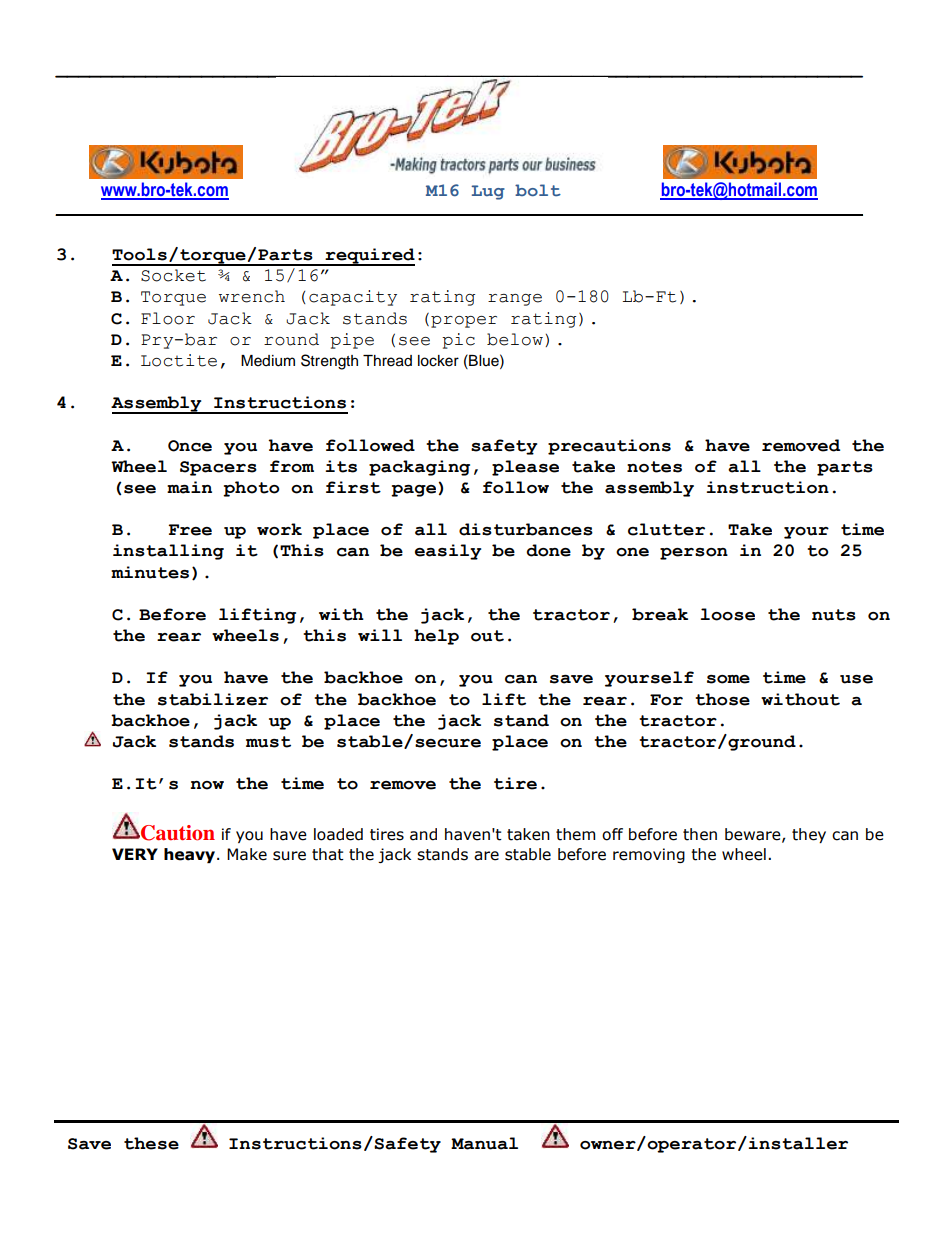 The image size is (952, 1233). I want to click on beware, so click(754, 835).
